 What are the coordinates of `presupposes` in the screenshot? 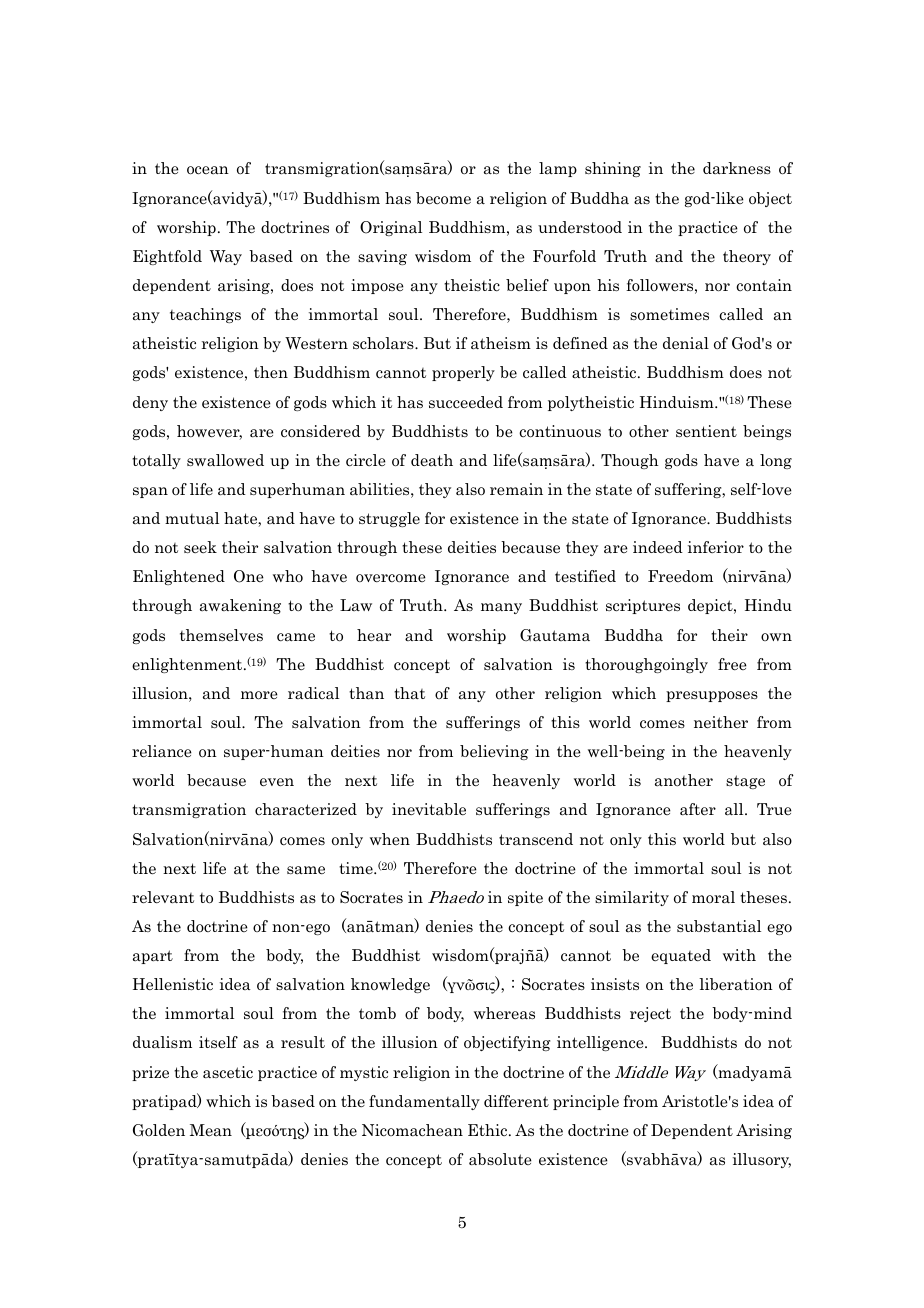 It's located at (712, 696).
